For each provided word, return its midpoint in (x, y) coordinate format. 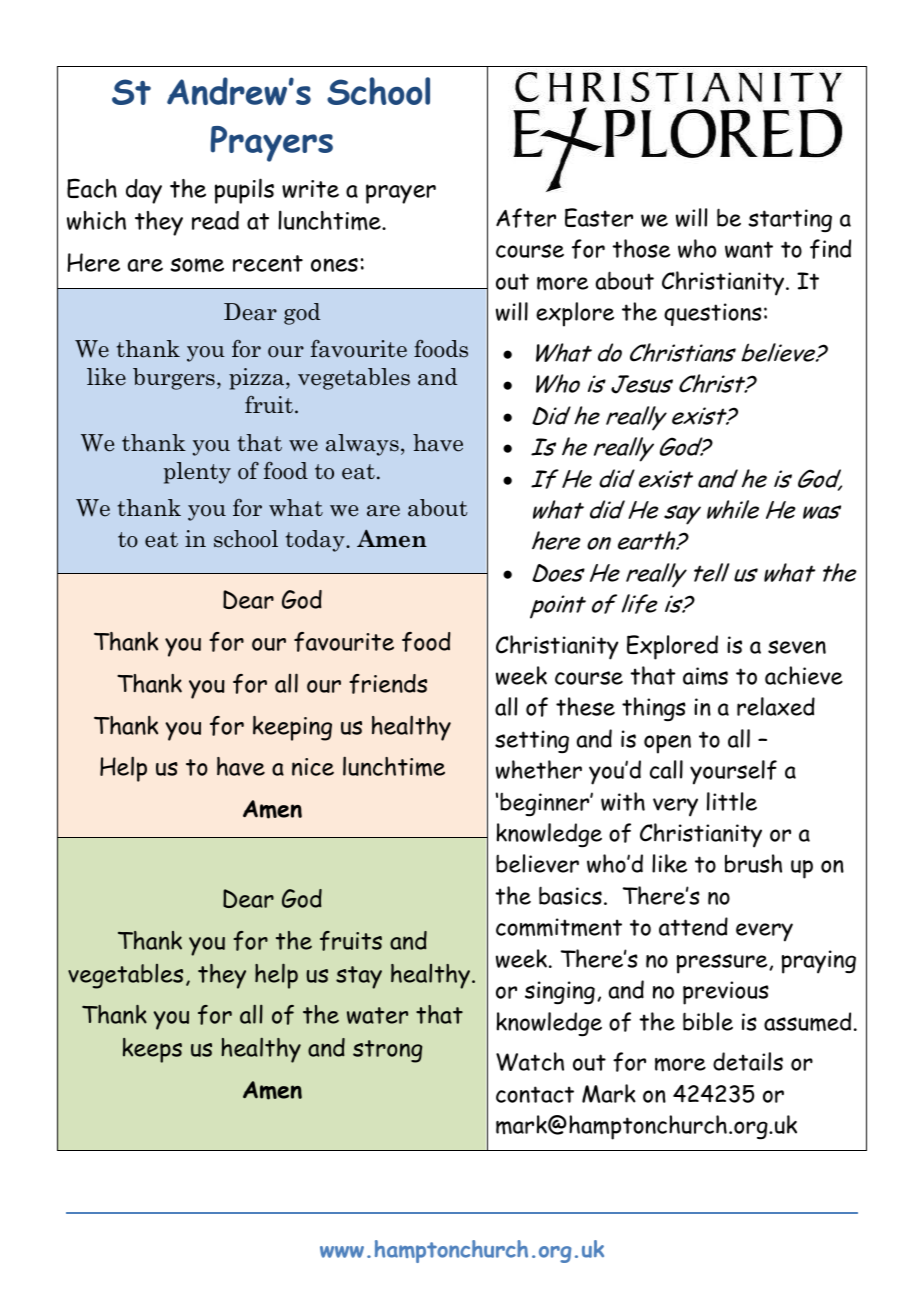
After (526, 218)
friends (388, 684)
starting (790, 220)
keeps (152, 1050)
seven (797, 647)
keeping (292, 728)
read (215, 220)
